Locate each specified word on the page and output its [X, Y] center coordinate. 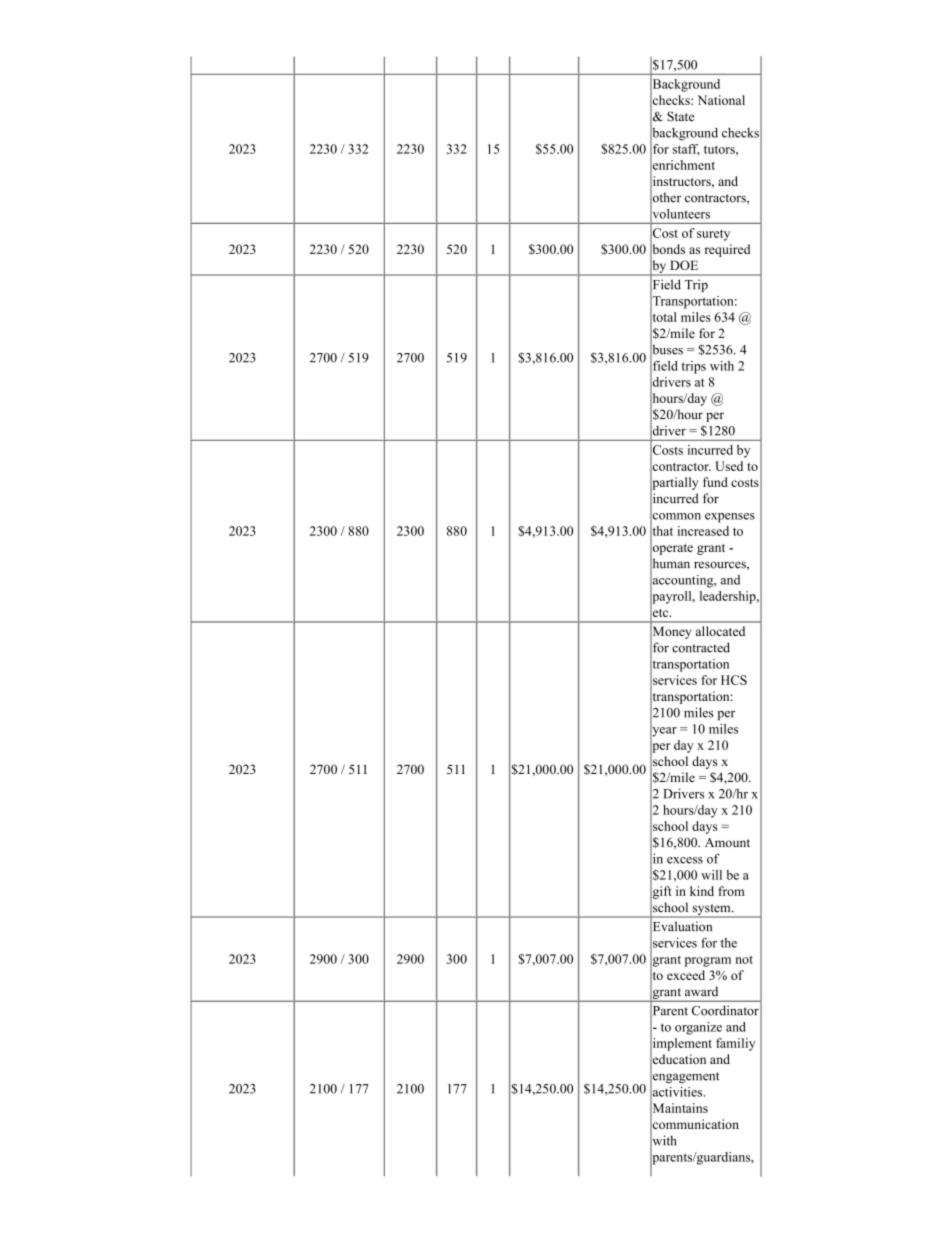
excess [685, 860]
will [711, 875]
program [708, 962]
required [727, 250]
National [721, 100]
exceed [686, 975]
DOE [684, 265]
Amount [727, 843]
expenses [730, 518]
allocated [720, 631]
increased [703, 531]
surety [713, 235]
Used [729, 466]
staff [686, 150]
